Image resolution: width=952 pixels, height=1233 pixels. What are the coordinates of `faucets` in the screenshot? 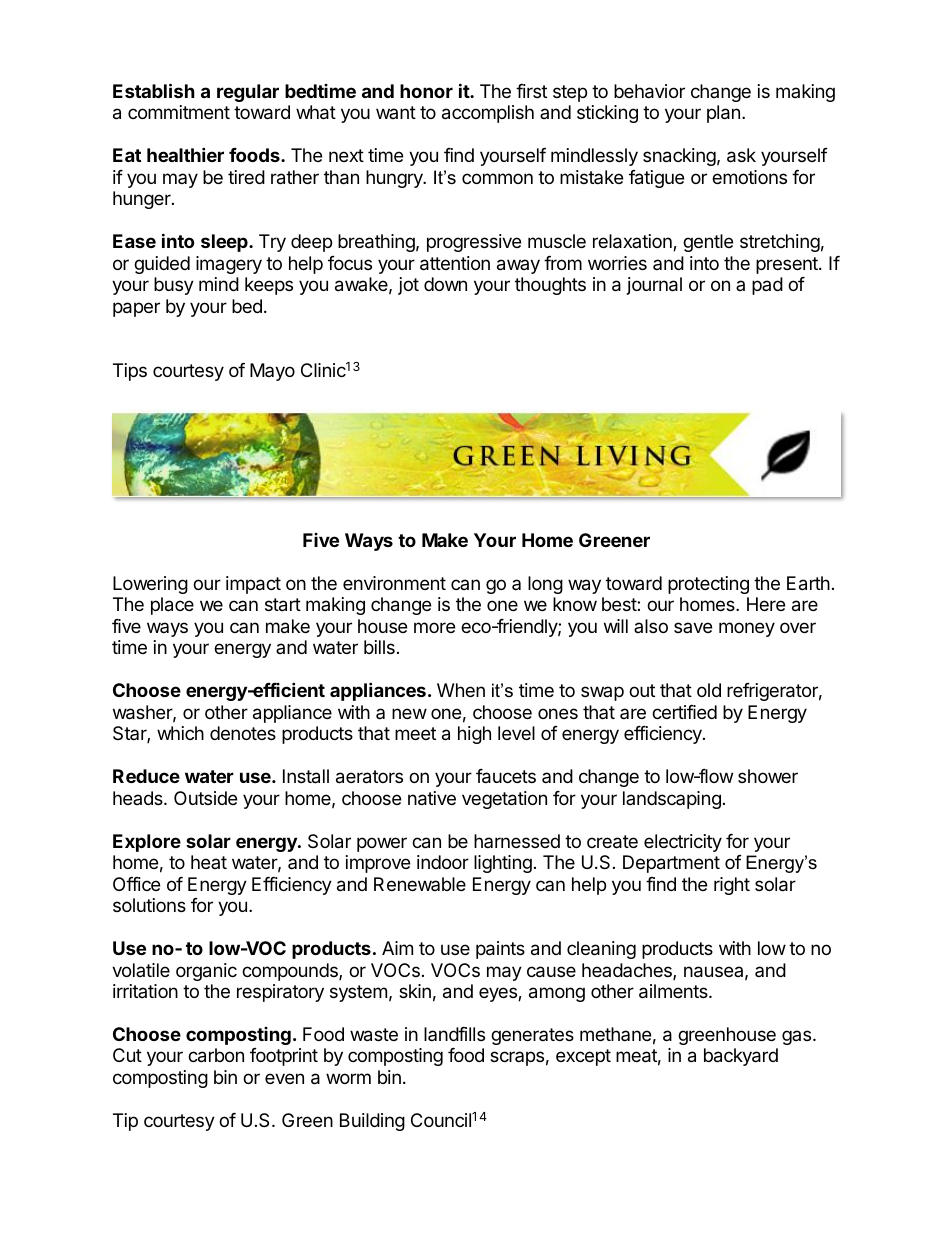 It's located at (506, 776).
